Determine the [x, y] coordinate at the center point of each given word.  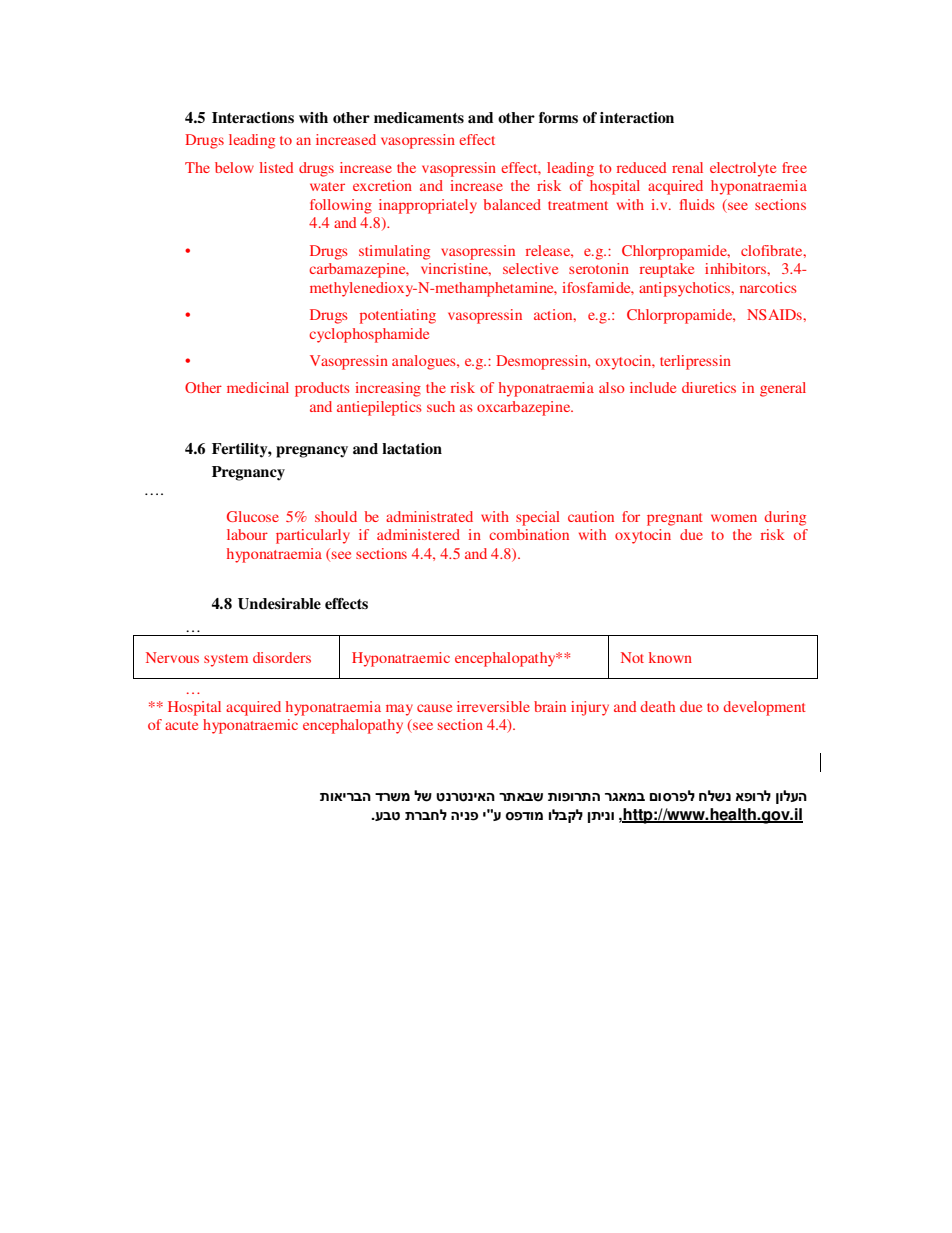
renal [687, 167]
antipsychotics [686, 289]
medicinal [258, 387]
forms [558, 117]
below [234, 167]
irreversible [493, 706]
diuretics [709, 387]
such [441, 406]
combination [529, 534]
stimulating [394, 252]
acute [181, 725]
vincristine [456, 269]
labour [247, 534]
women [734, 518]
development [764, 708]
